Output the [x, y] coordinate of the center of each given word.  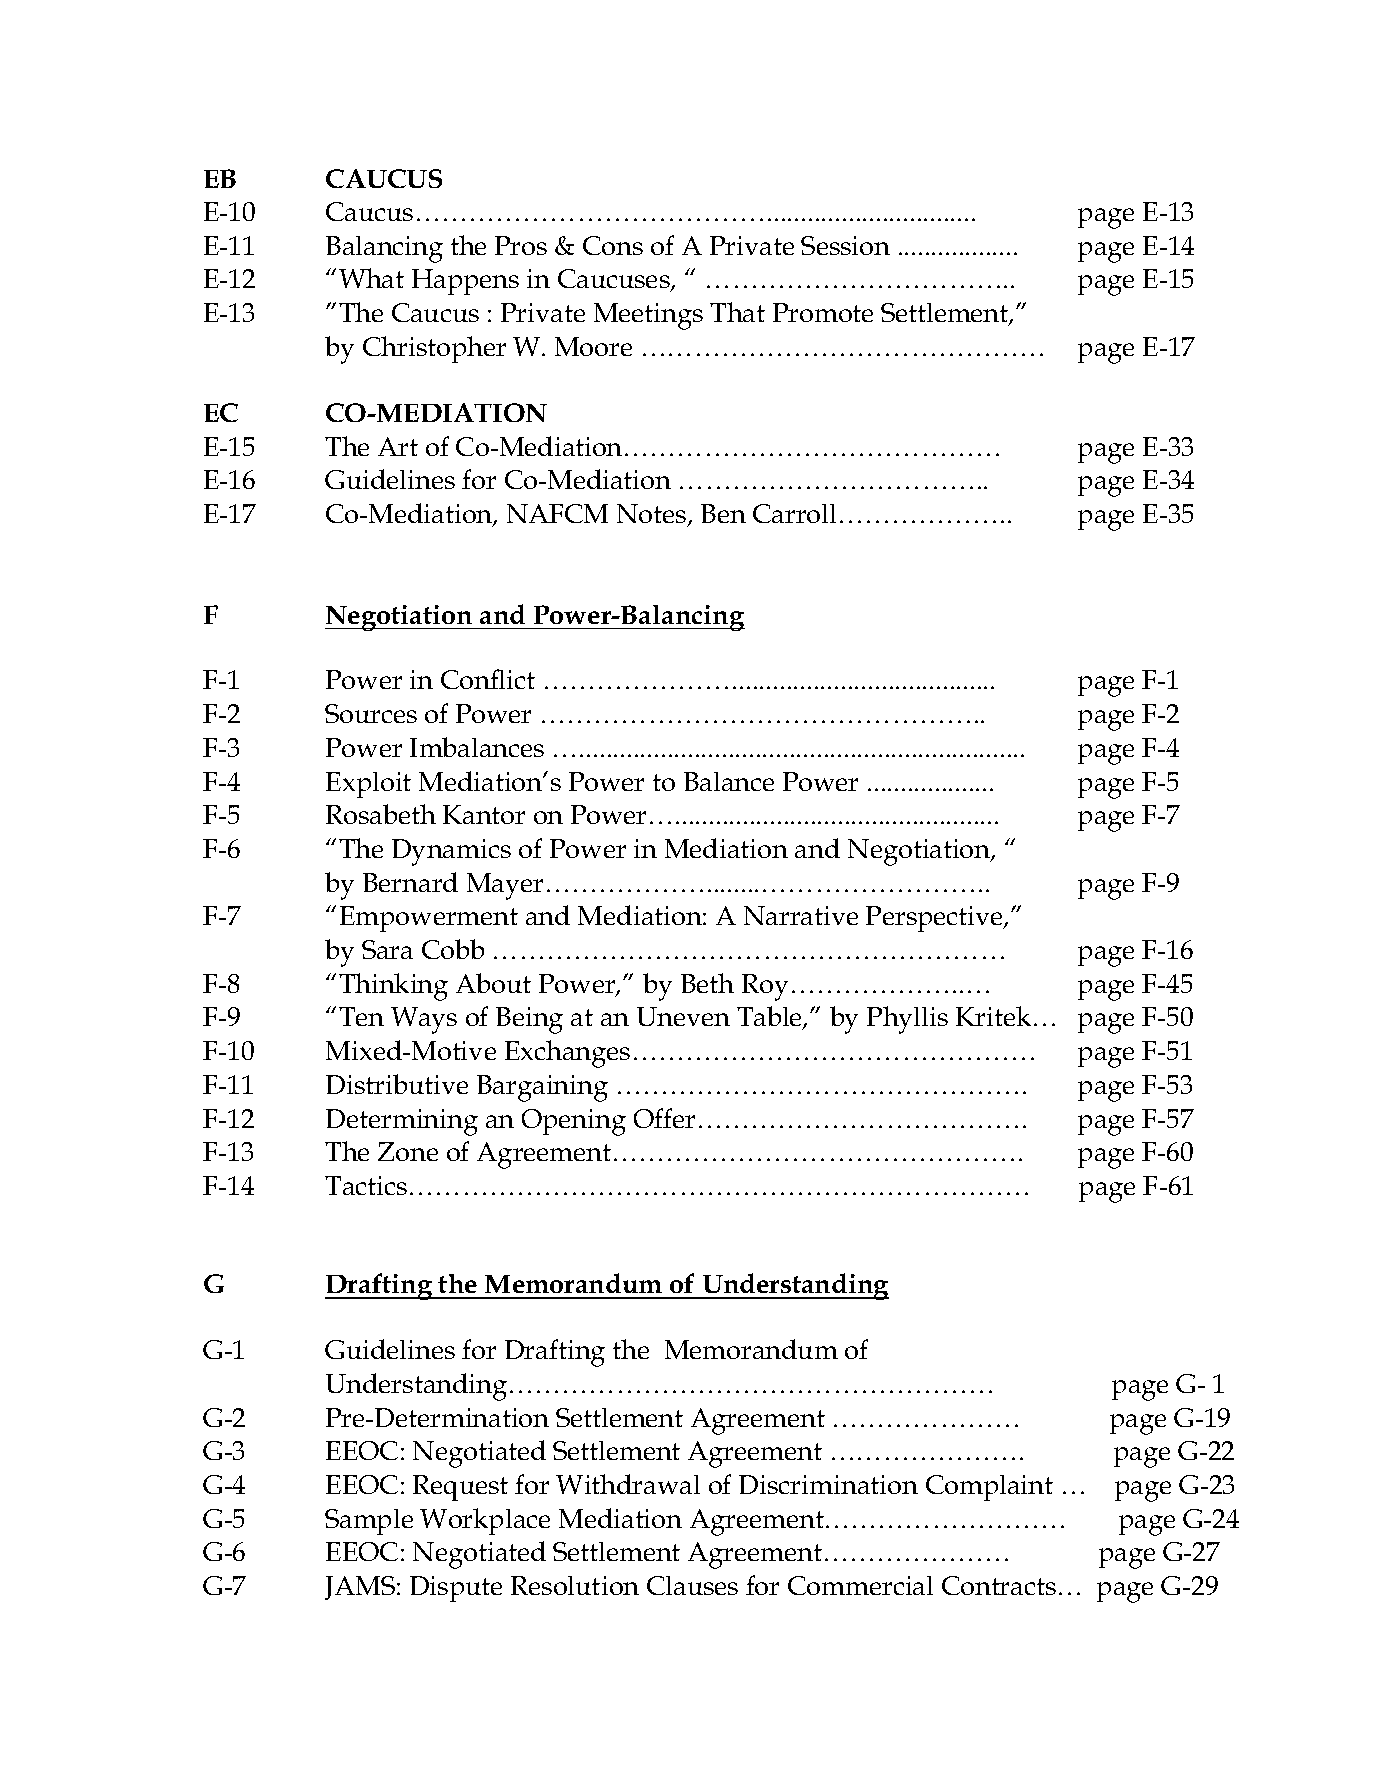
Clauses [692, 1585]
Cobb [453, 949]
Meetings [648, 316]
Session [845, 245]
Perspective [936, 919]
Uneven [683, 1016]
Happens [465, 282]
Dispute [456, 1589]
